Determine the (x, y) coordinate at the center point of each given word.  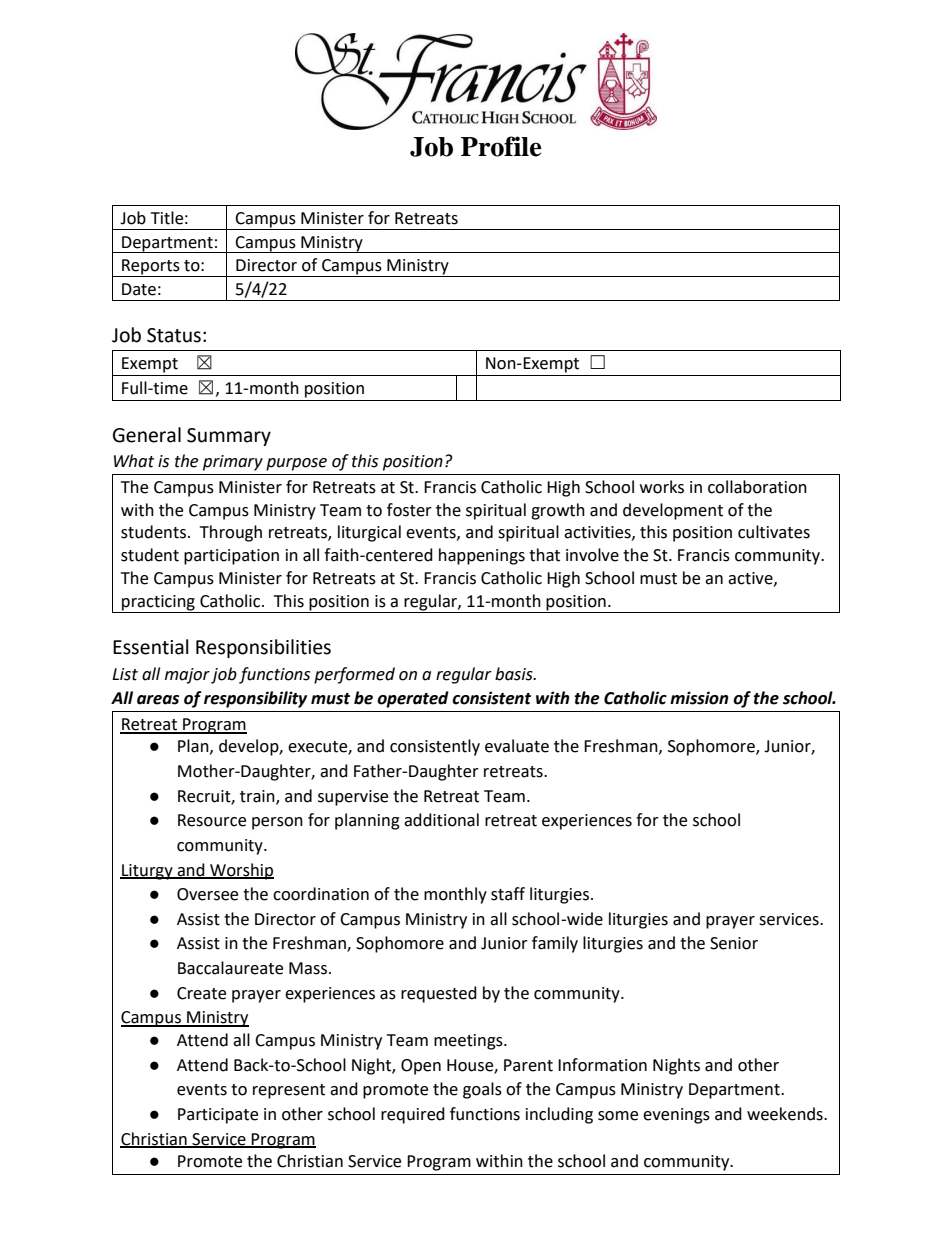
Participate (218, 1116)
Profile (501, 146)
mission (699, 698)
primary (233, 463)
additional (441, 820)
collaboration (757, 487)
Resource (212, 820)
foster (409, 510)
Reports (151, 268)
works (662, 487)
